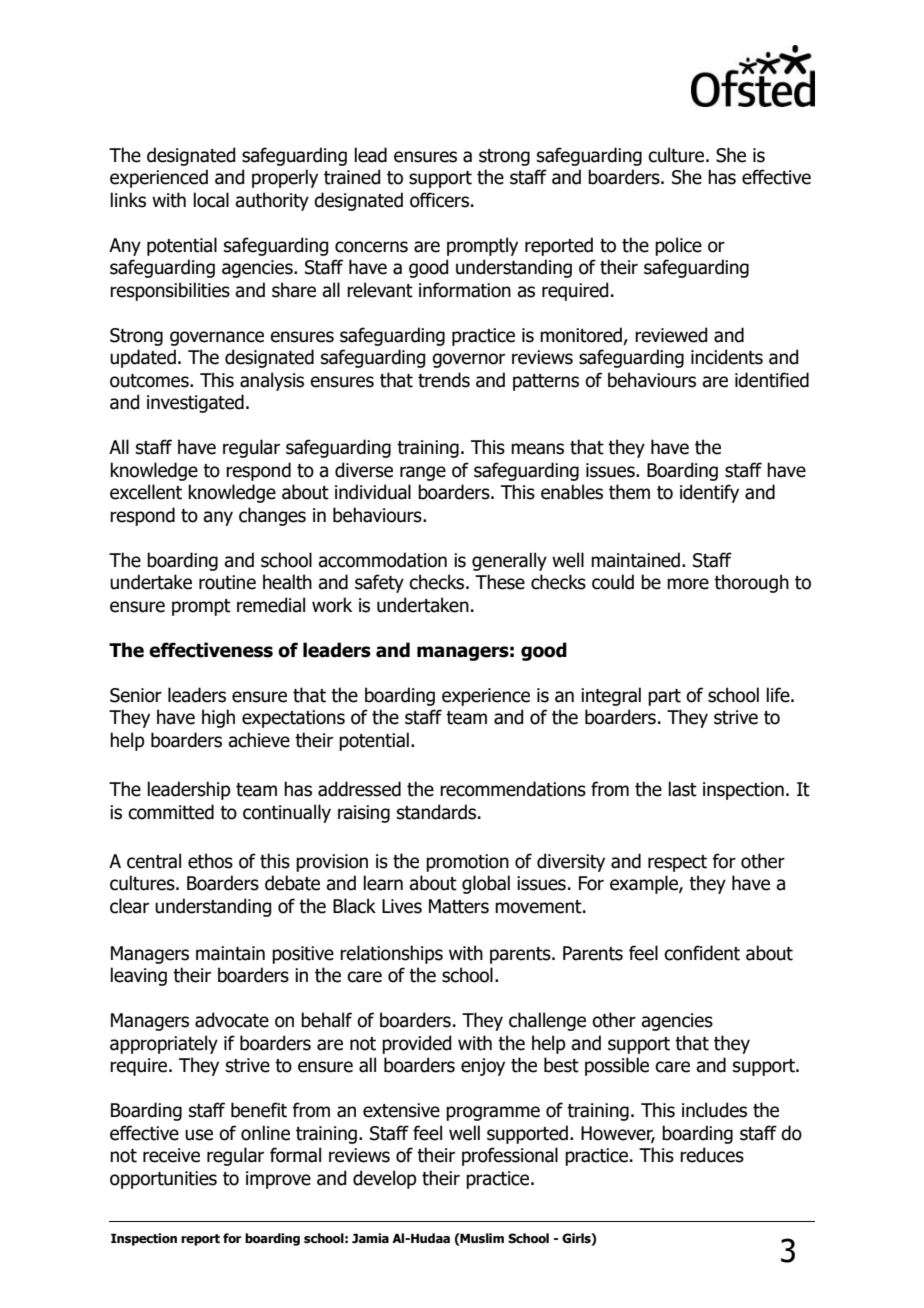 This screenshot has width=924, height=1308. What do you see at coordinates (702, 953) in the screenshot?
I see `confident` at bounding box center [702, 953].
